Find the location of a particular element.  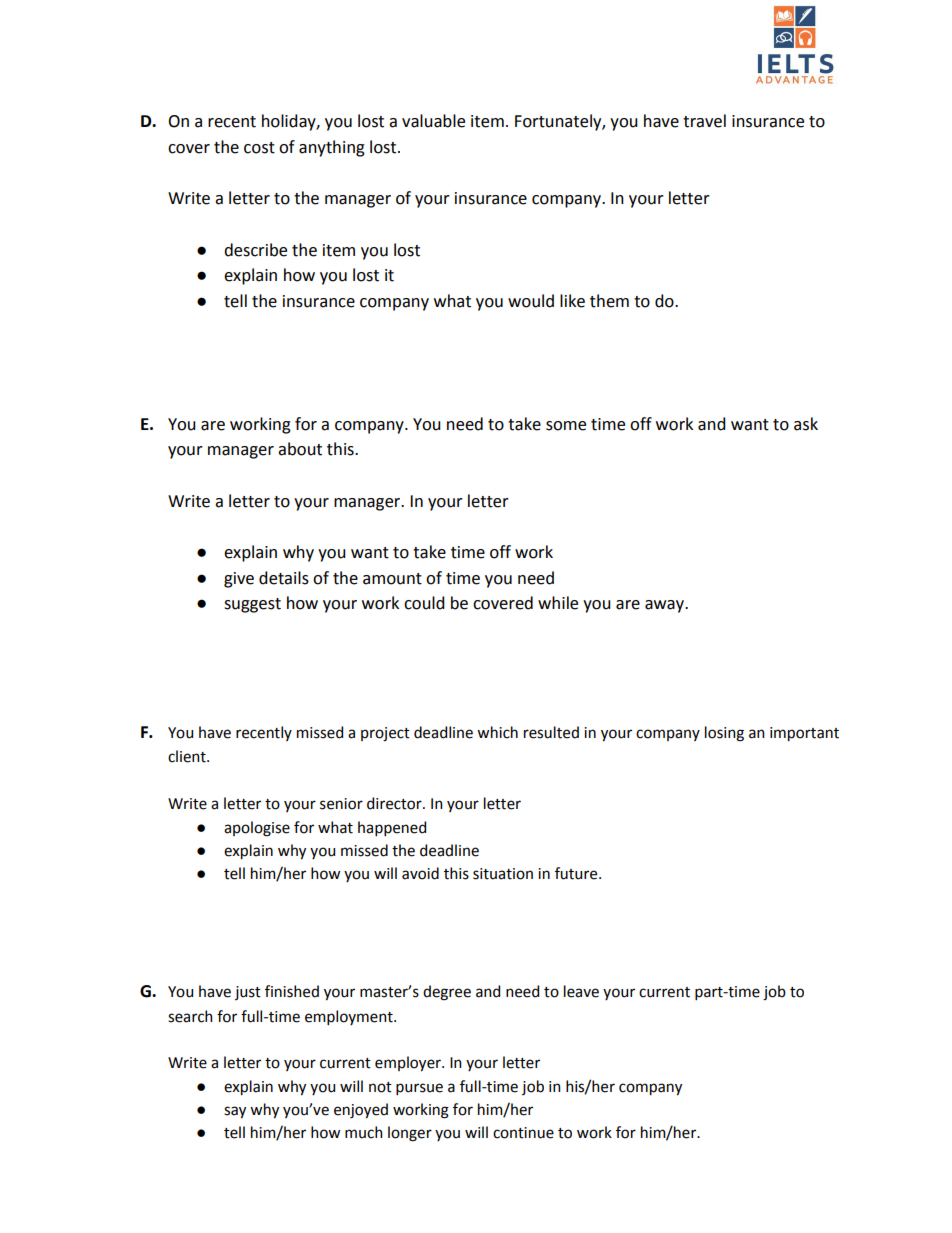

travel is located at coordinates (704, 121).
